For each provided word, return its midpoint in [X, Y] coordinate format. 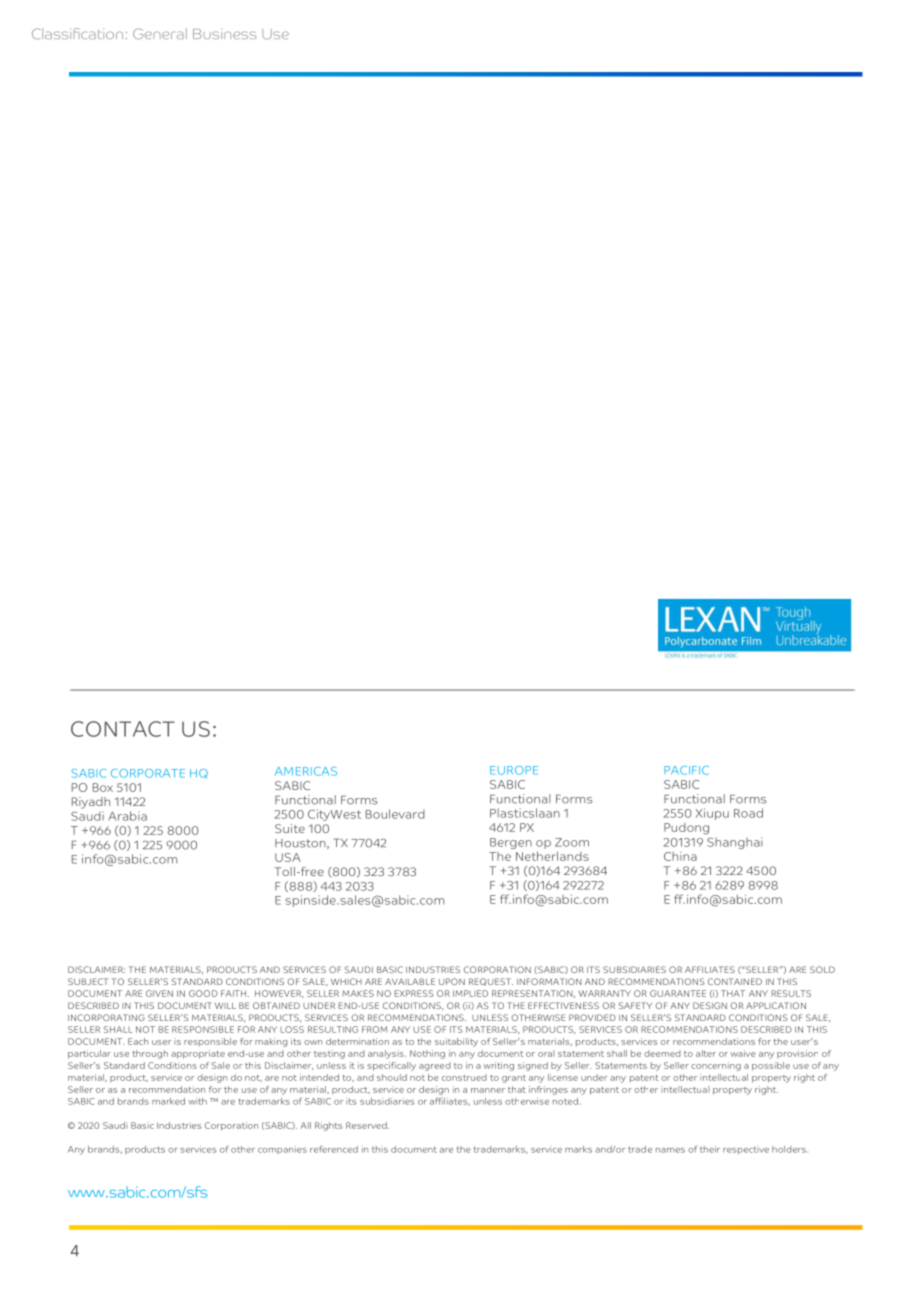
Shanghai [735, 843]
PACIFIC [686, 770]
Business [224, 33]
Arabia [127, 816]
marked [168, 1101]
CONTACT [123, 729]
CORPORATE [148, 773]
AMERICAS [306, 771]
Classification [79, 33]
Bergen [511, 843]
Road [748, 813]
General [160, 33]
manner [488, 1090]
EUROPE [514, 770]
